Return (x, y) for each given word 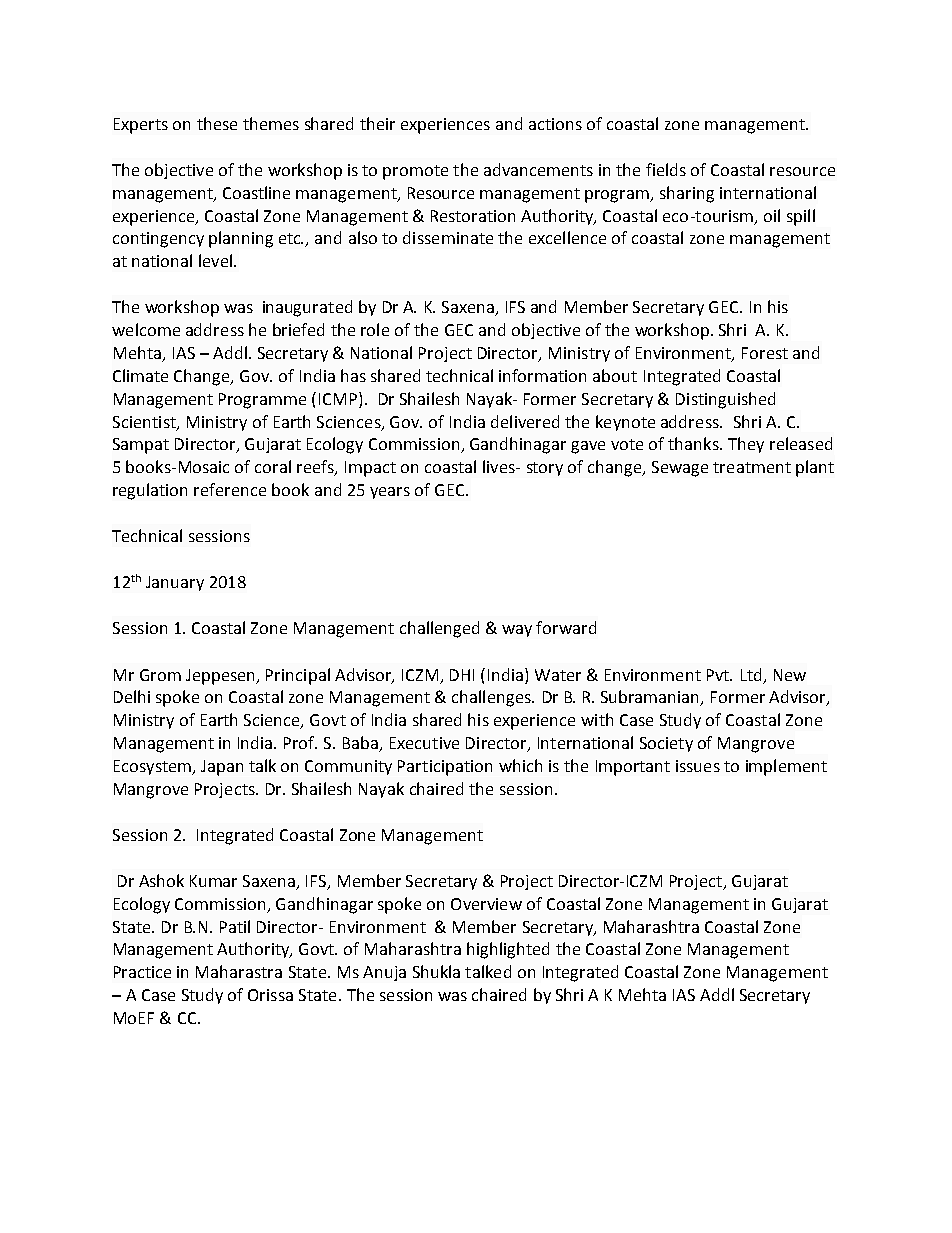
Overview (486, 904)
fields (666, 169)
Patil (235, 926)
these (217, 123)
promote (415, 172)
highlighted (508, 950)
